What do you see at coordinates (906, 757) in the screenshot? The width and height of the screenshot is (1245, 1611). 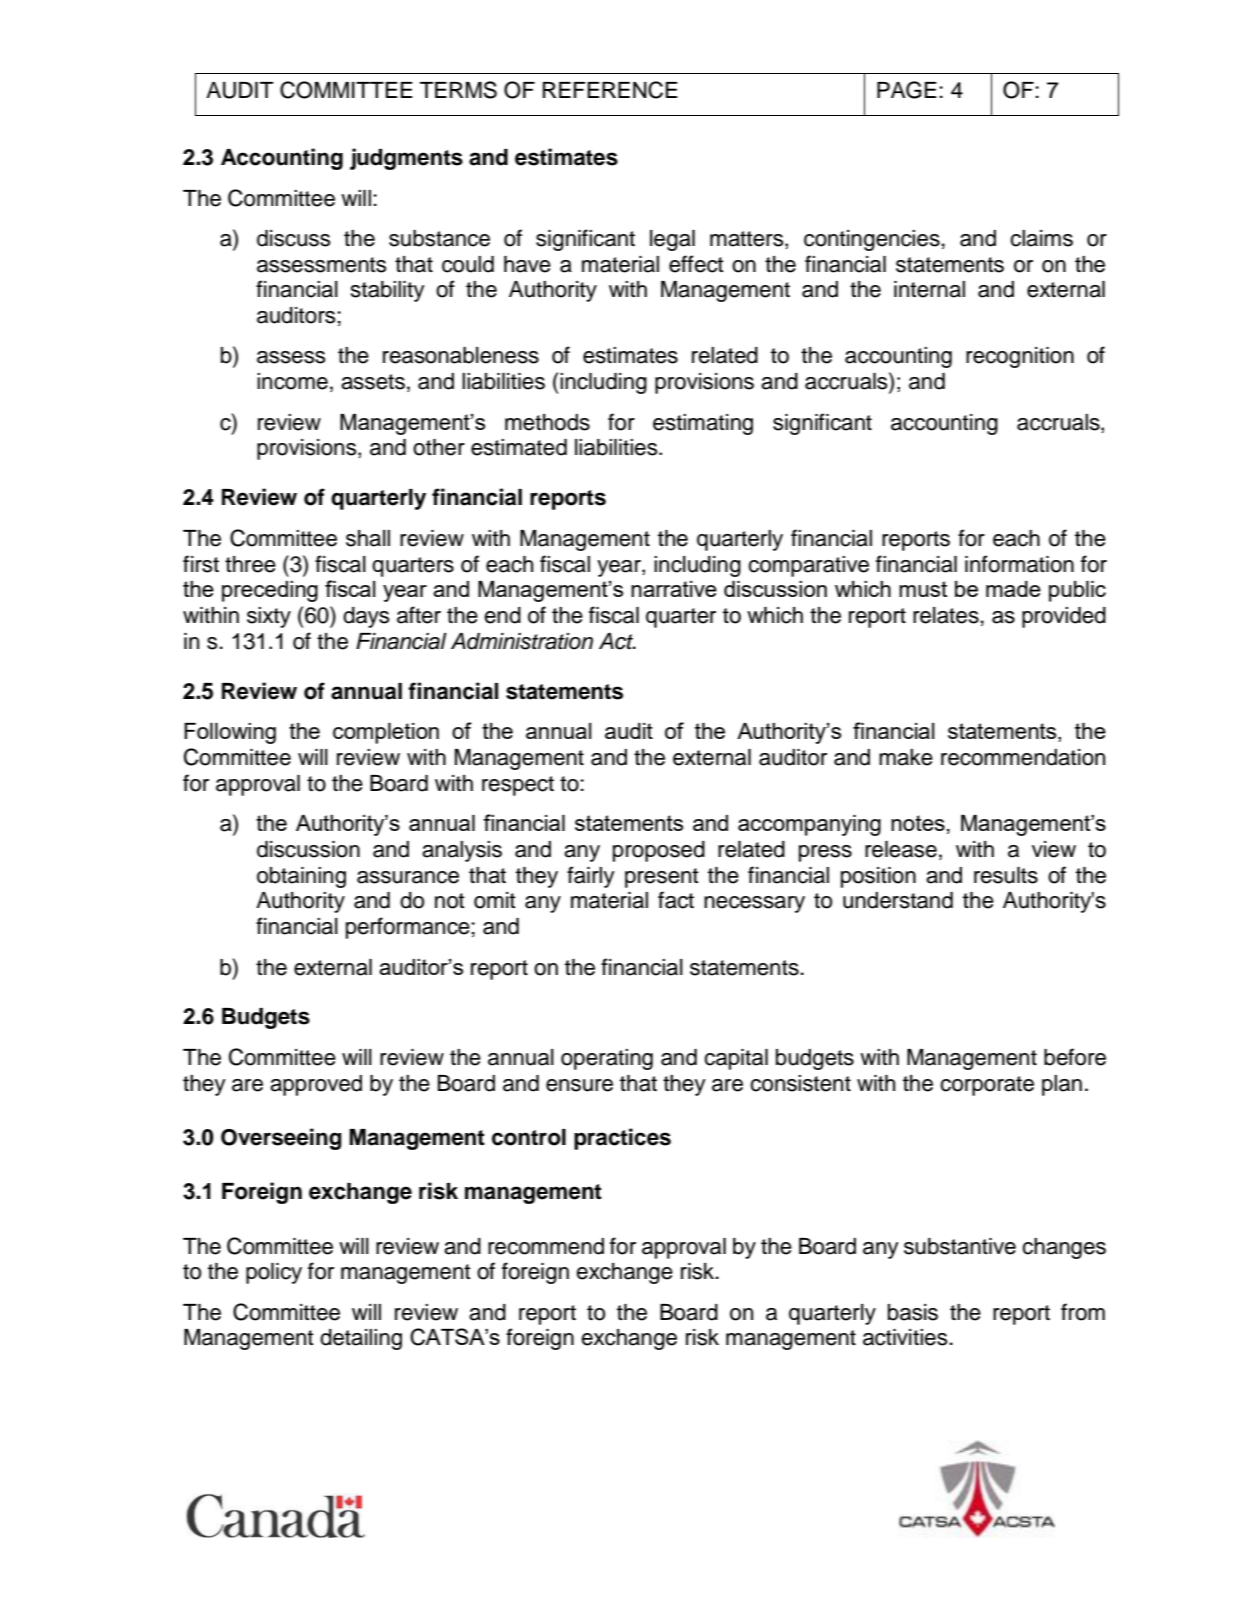 I see `make` at bounding box center [906, 757].
